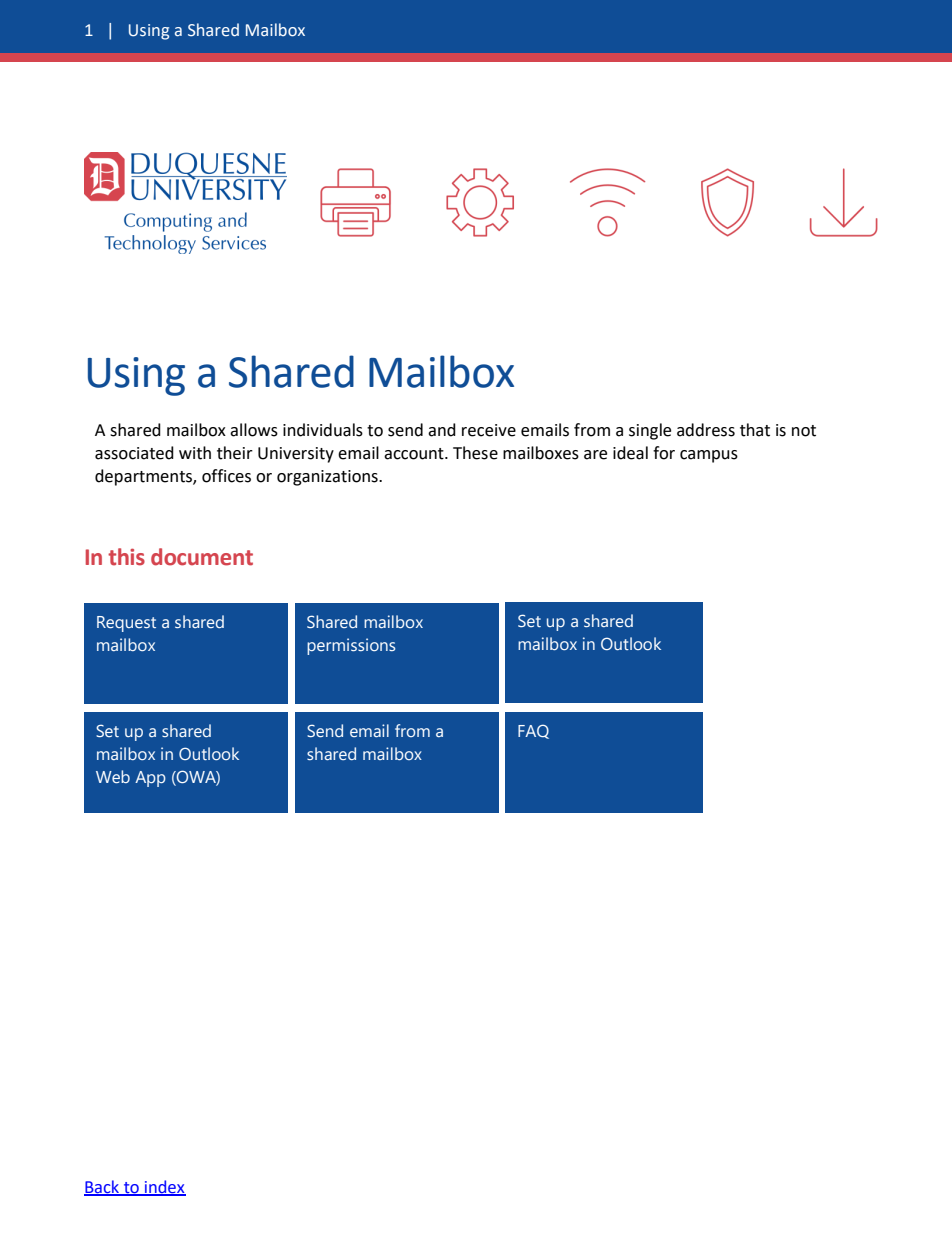 This screenshot has height=1233, width=952. I want to click on index, so click(164, 1188).
